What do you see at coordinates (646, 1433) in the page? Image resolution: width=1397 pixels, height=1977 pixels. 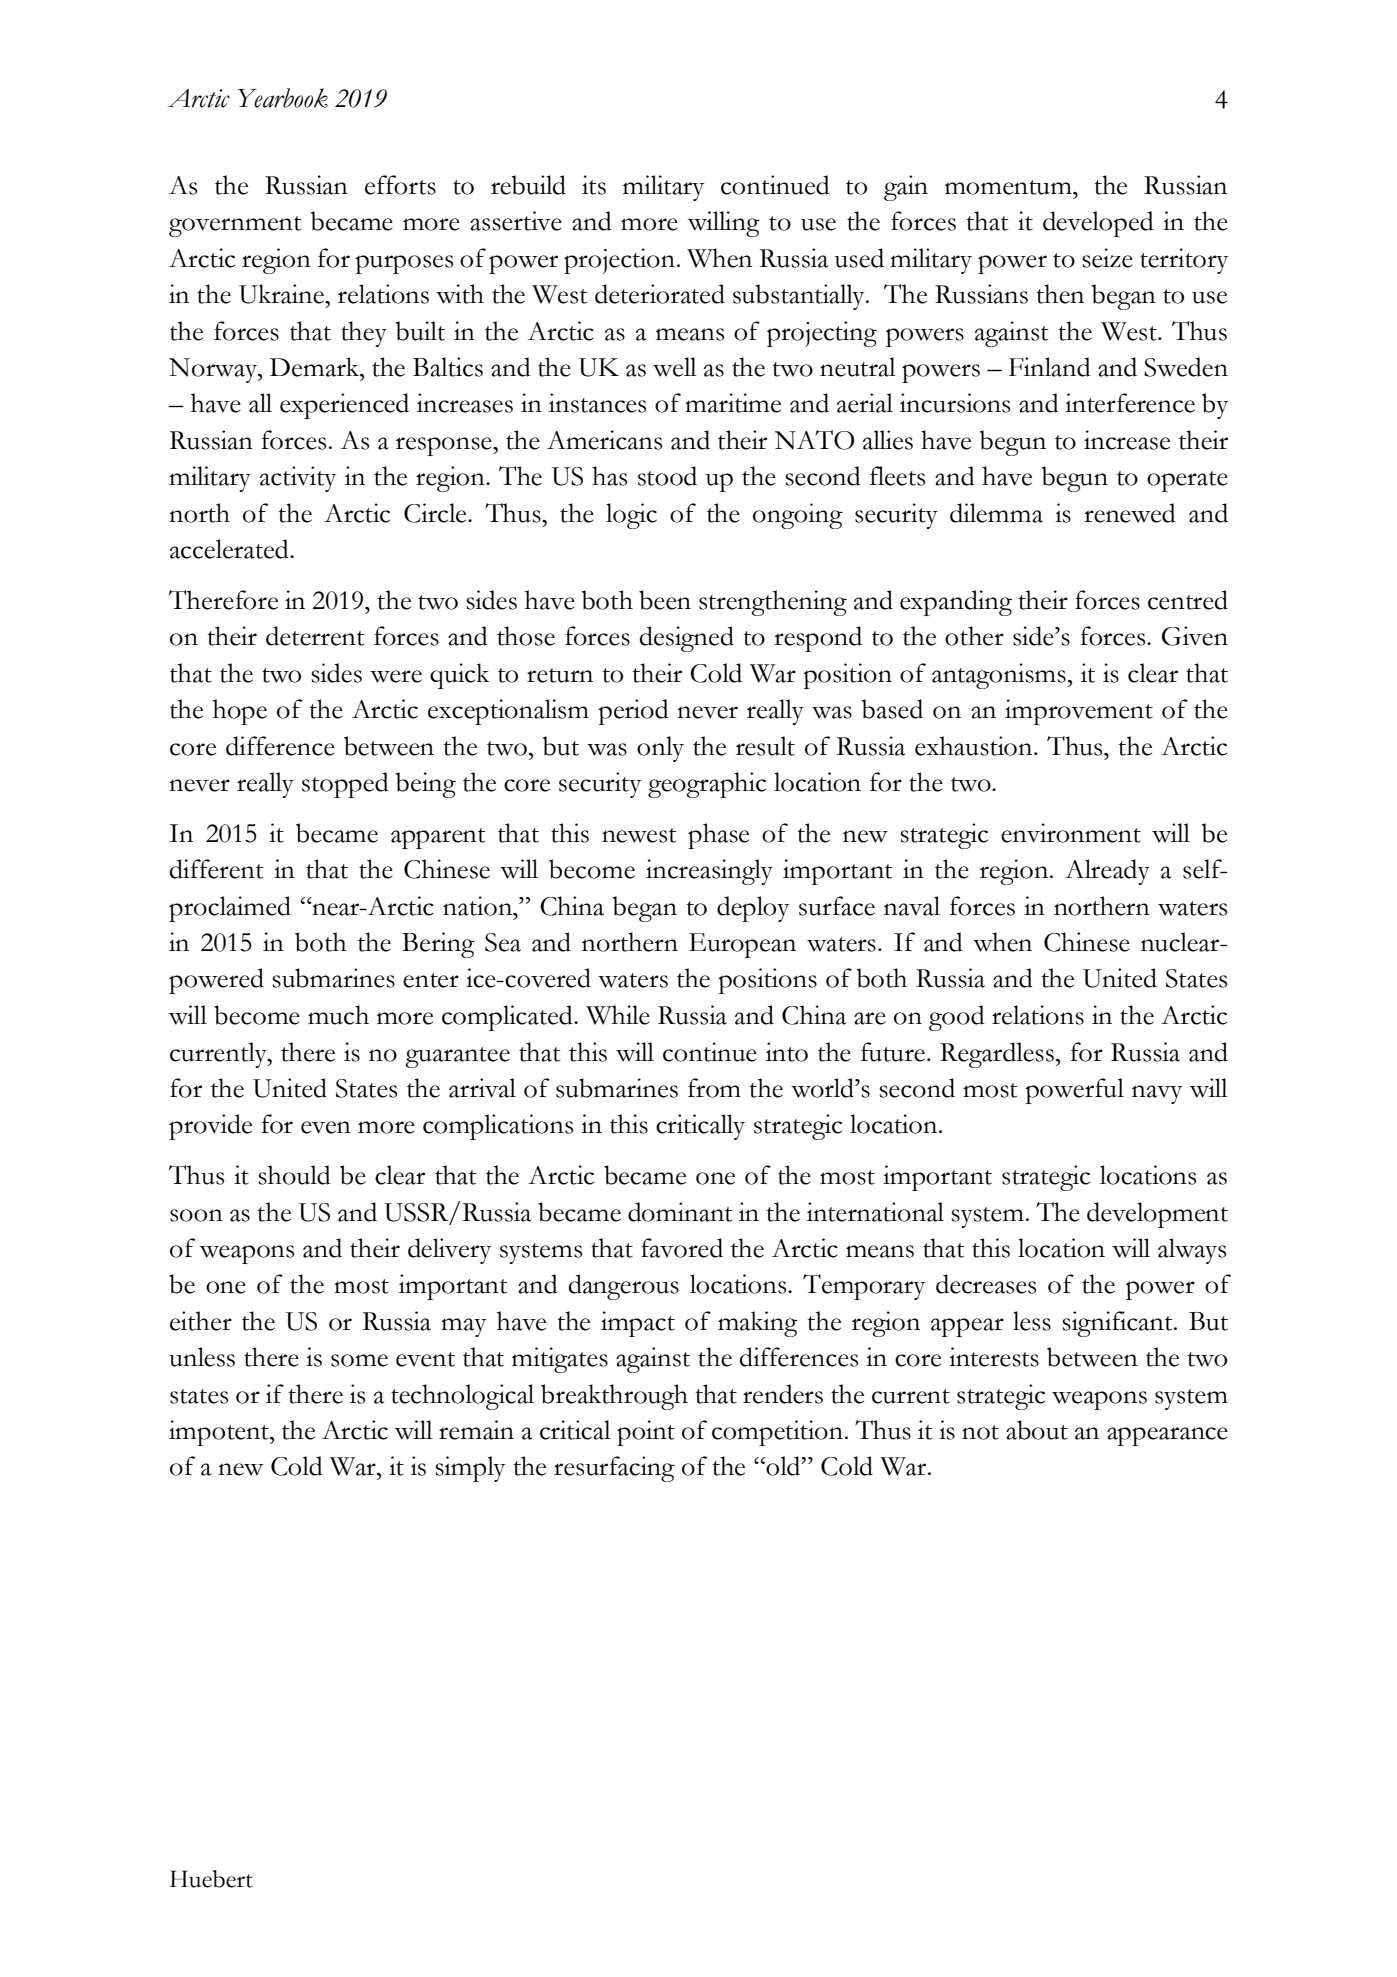 I see `point` at bounding box center [646, 1433].
